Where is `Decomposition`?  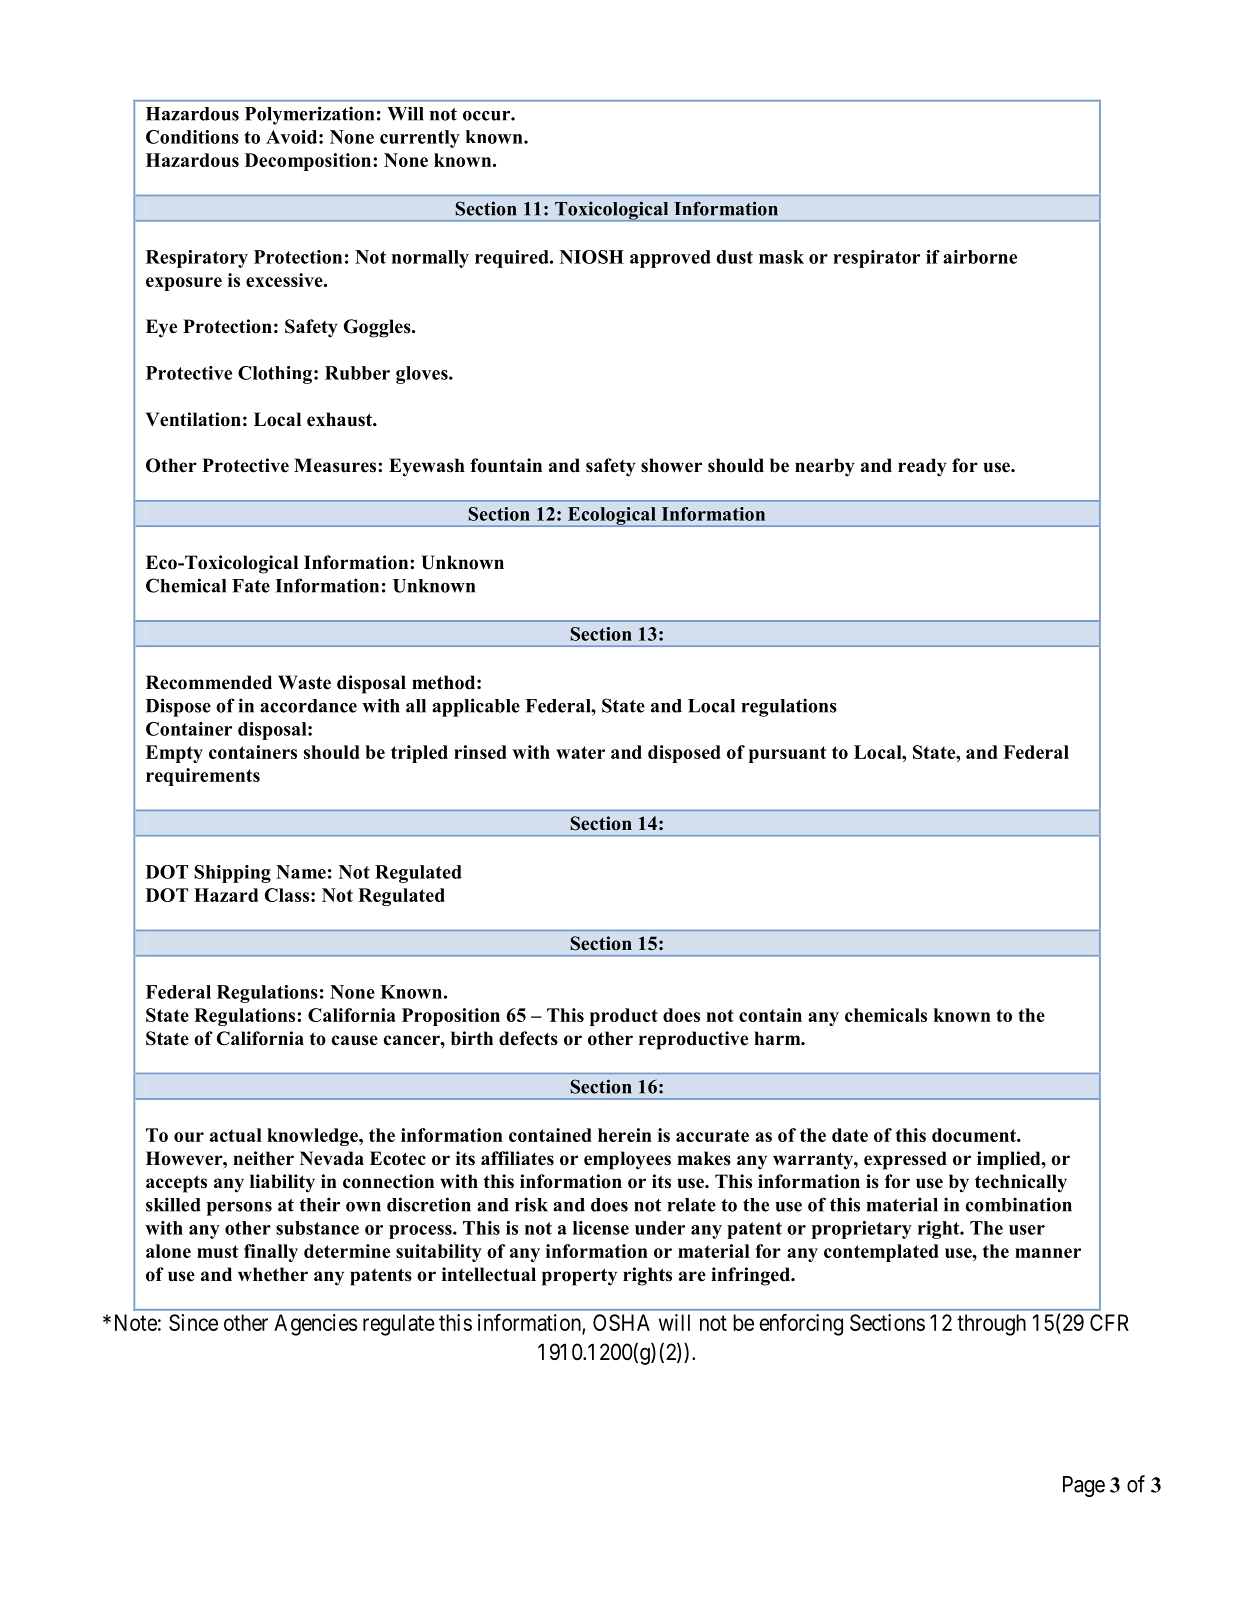 Decomposition is located at coordinates (309, 162).
